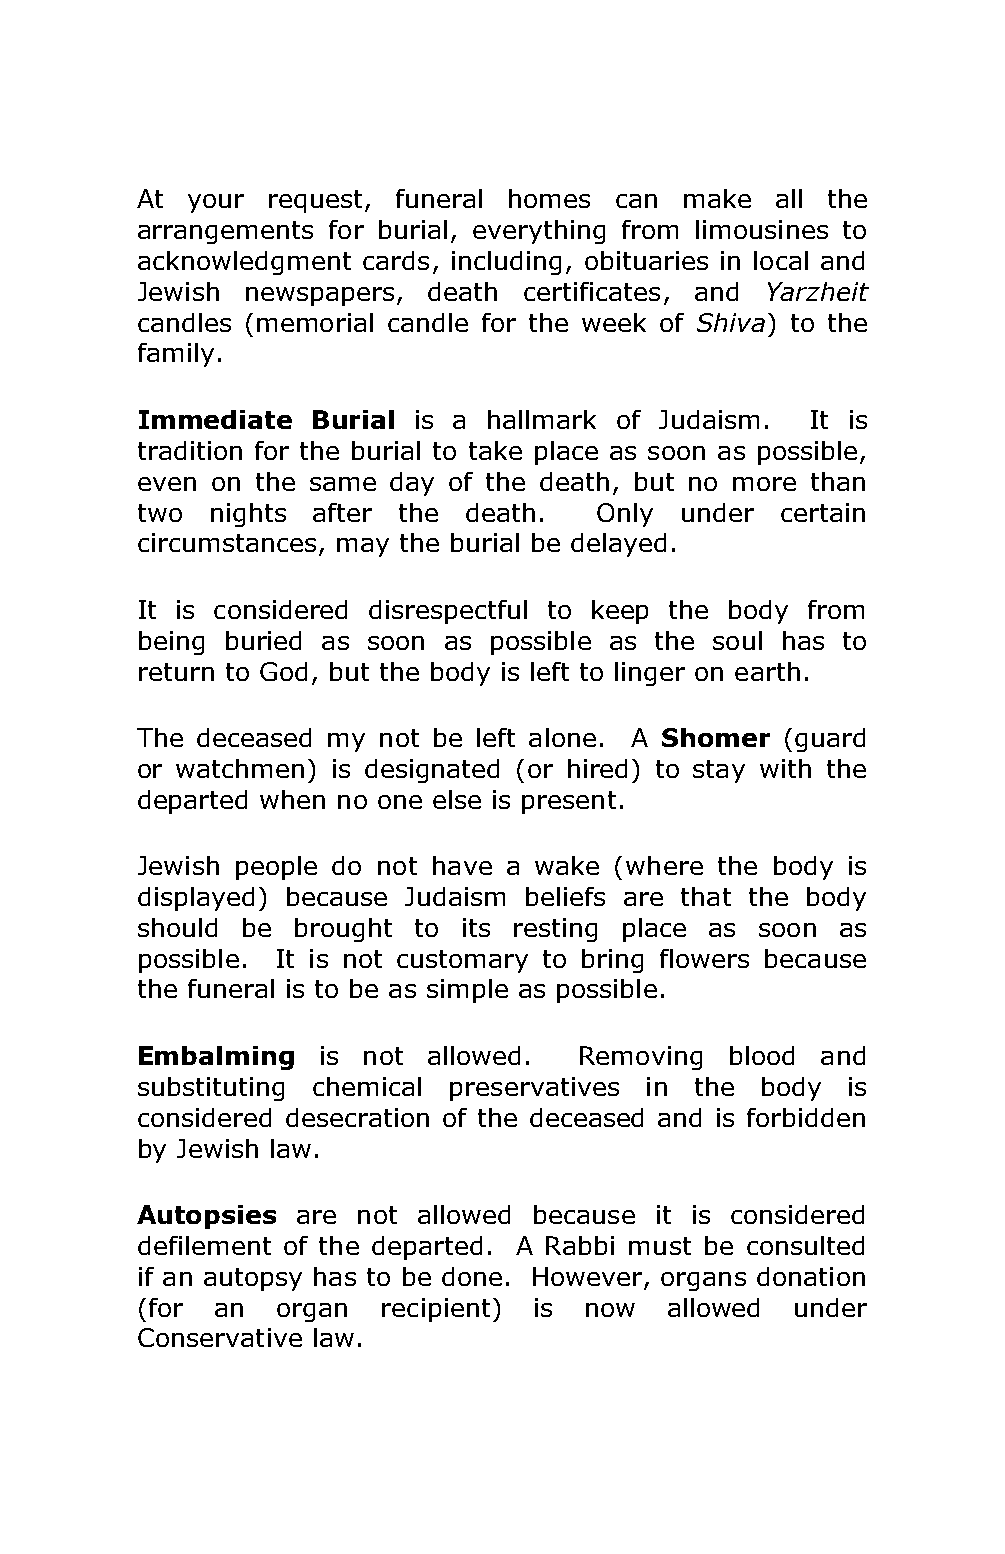  What do you see at coordinates (506, 263) in the screenshot?
I see `including` at bounding box center [506, 263].
